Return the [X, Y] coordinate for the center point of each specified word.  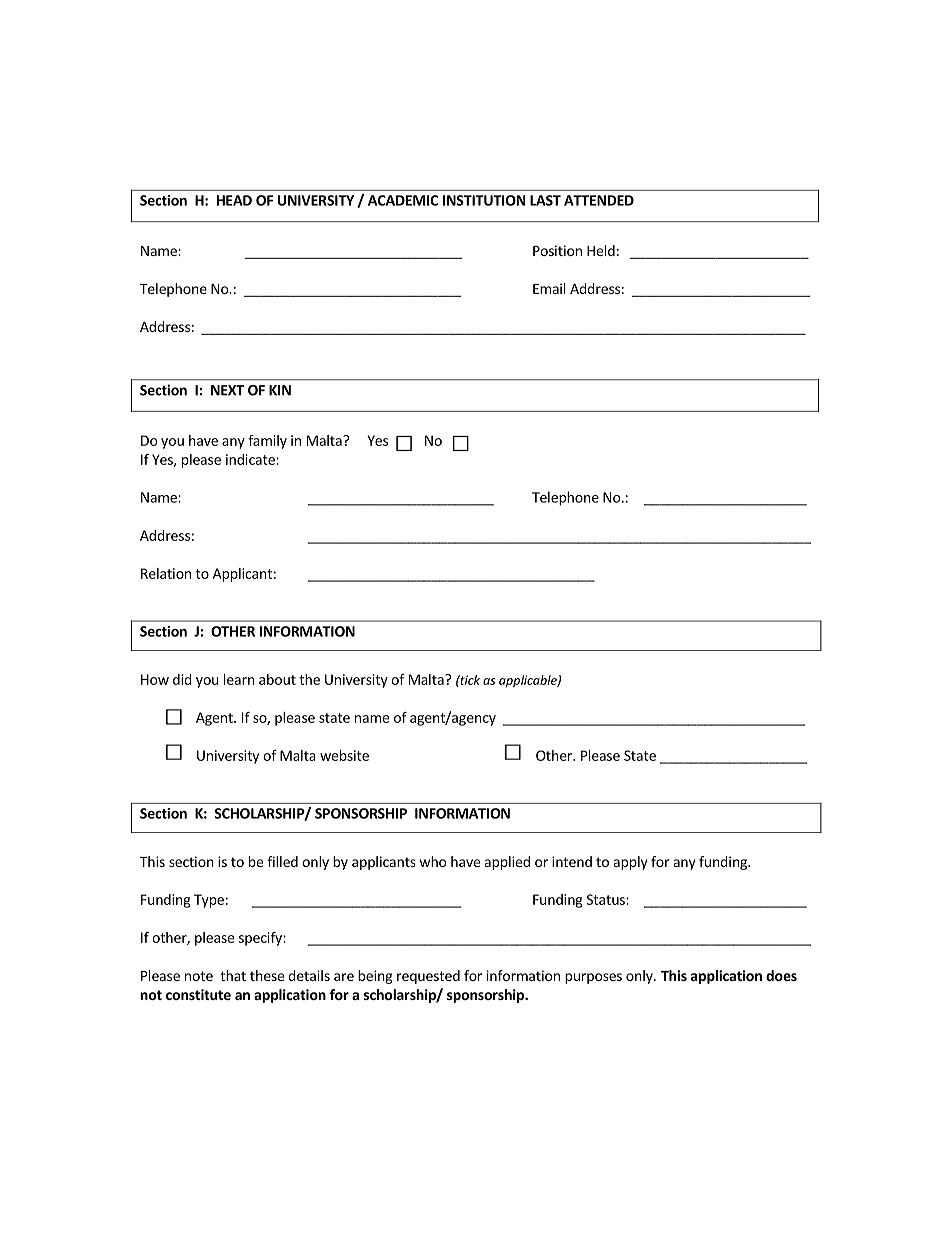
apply [631, 863]
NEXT [227, 390]
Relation [166, 573]
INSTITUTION [484, 200]
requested [428, 977]
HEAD [234, 200]
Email [549, 288]
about [277, 679]
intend [572, 861]
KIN [280, 390]
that [233, 975]
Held [601, 250]
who [433, 861]
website [344, 755]
